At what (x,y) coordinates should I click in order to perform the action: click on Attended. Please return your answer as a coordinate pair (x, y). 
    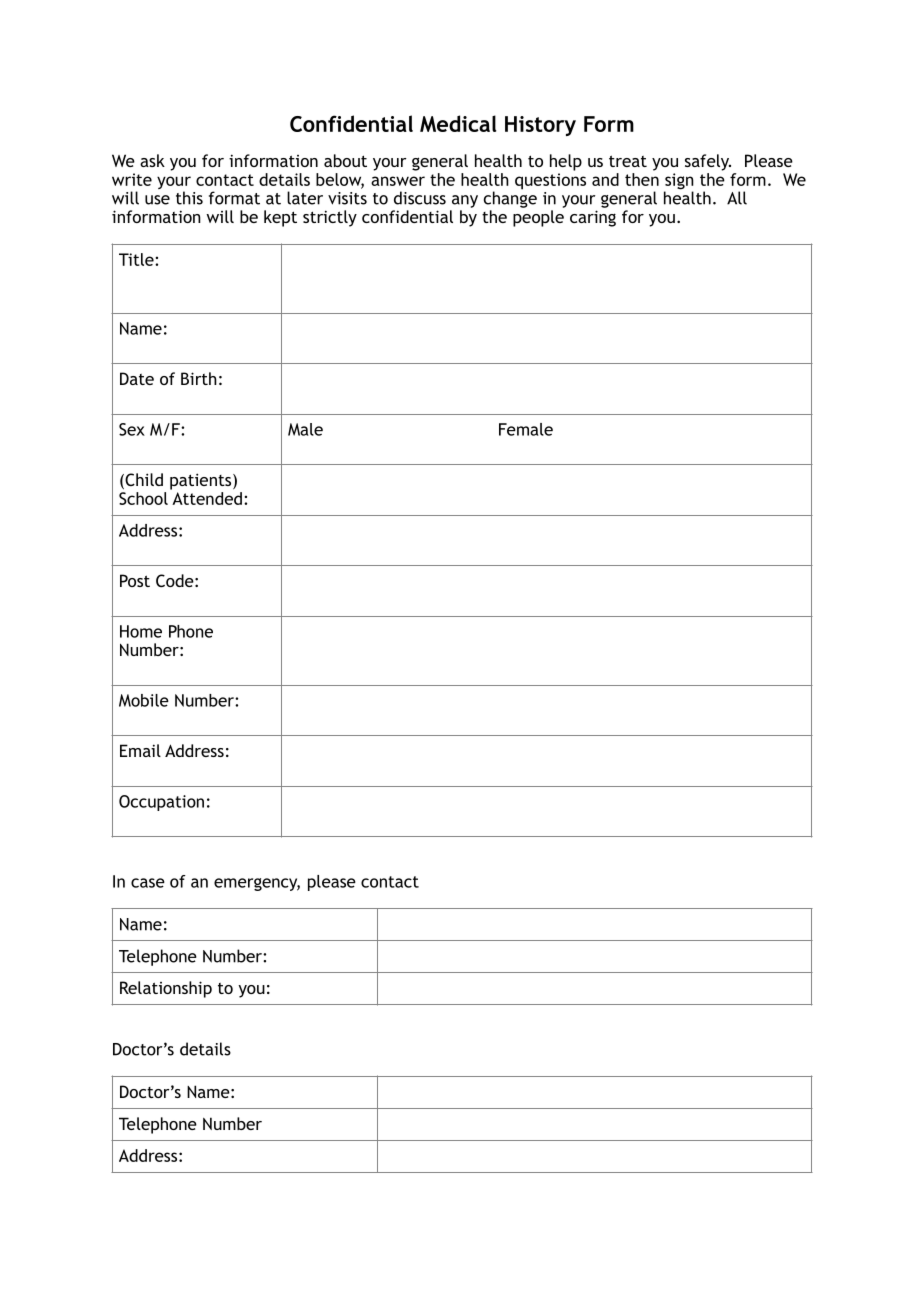
    Looking at the image, I should click on (207, 498).
